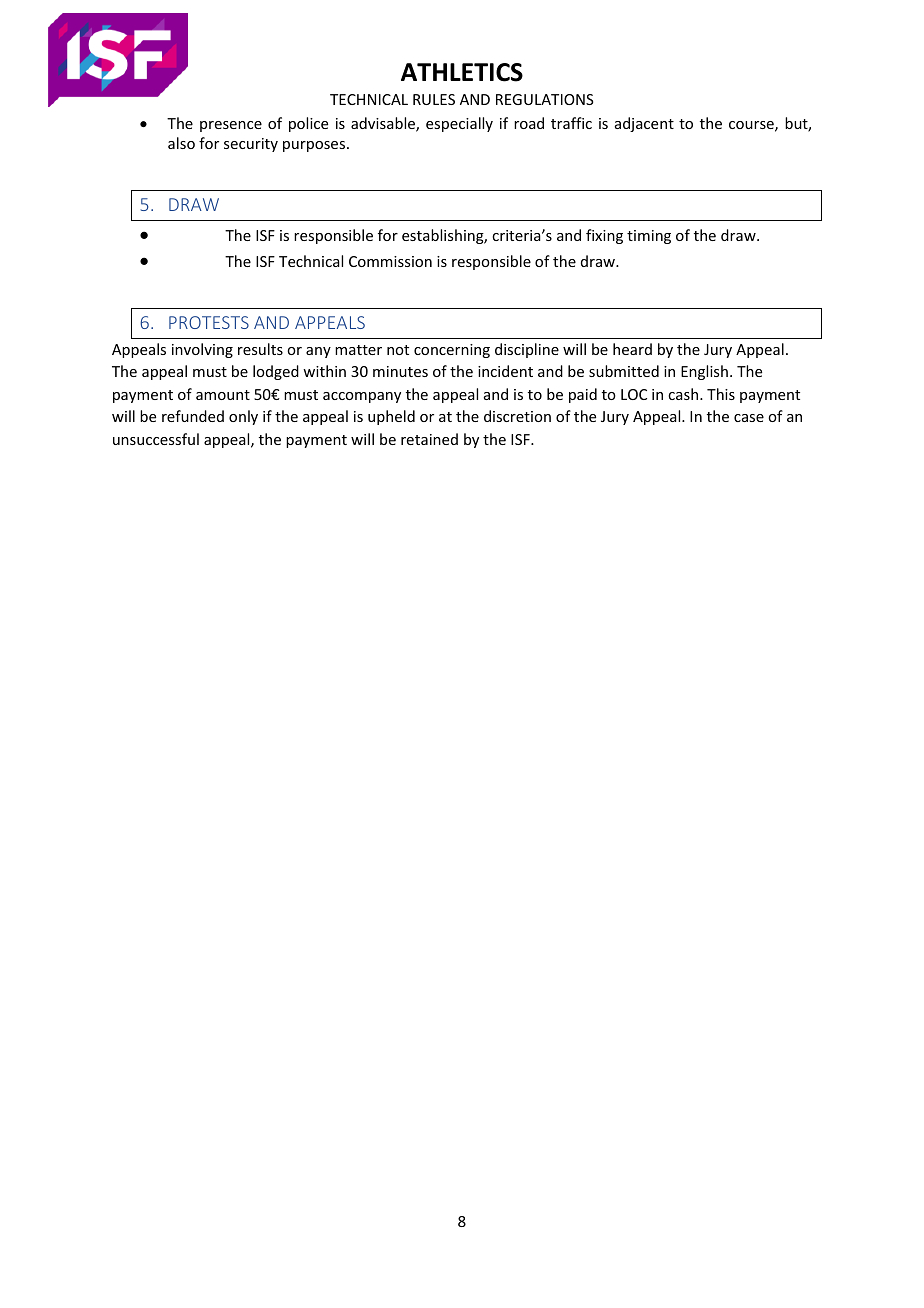  What do you see at coordinates (632, 349) in the screenshot?
I see `heard` at bounding box center [632, 349].
